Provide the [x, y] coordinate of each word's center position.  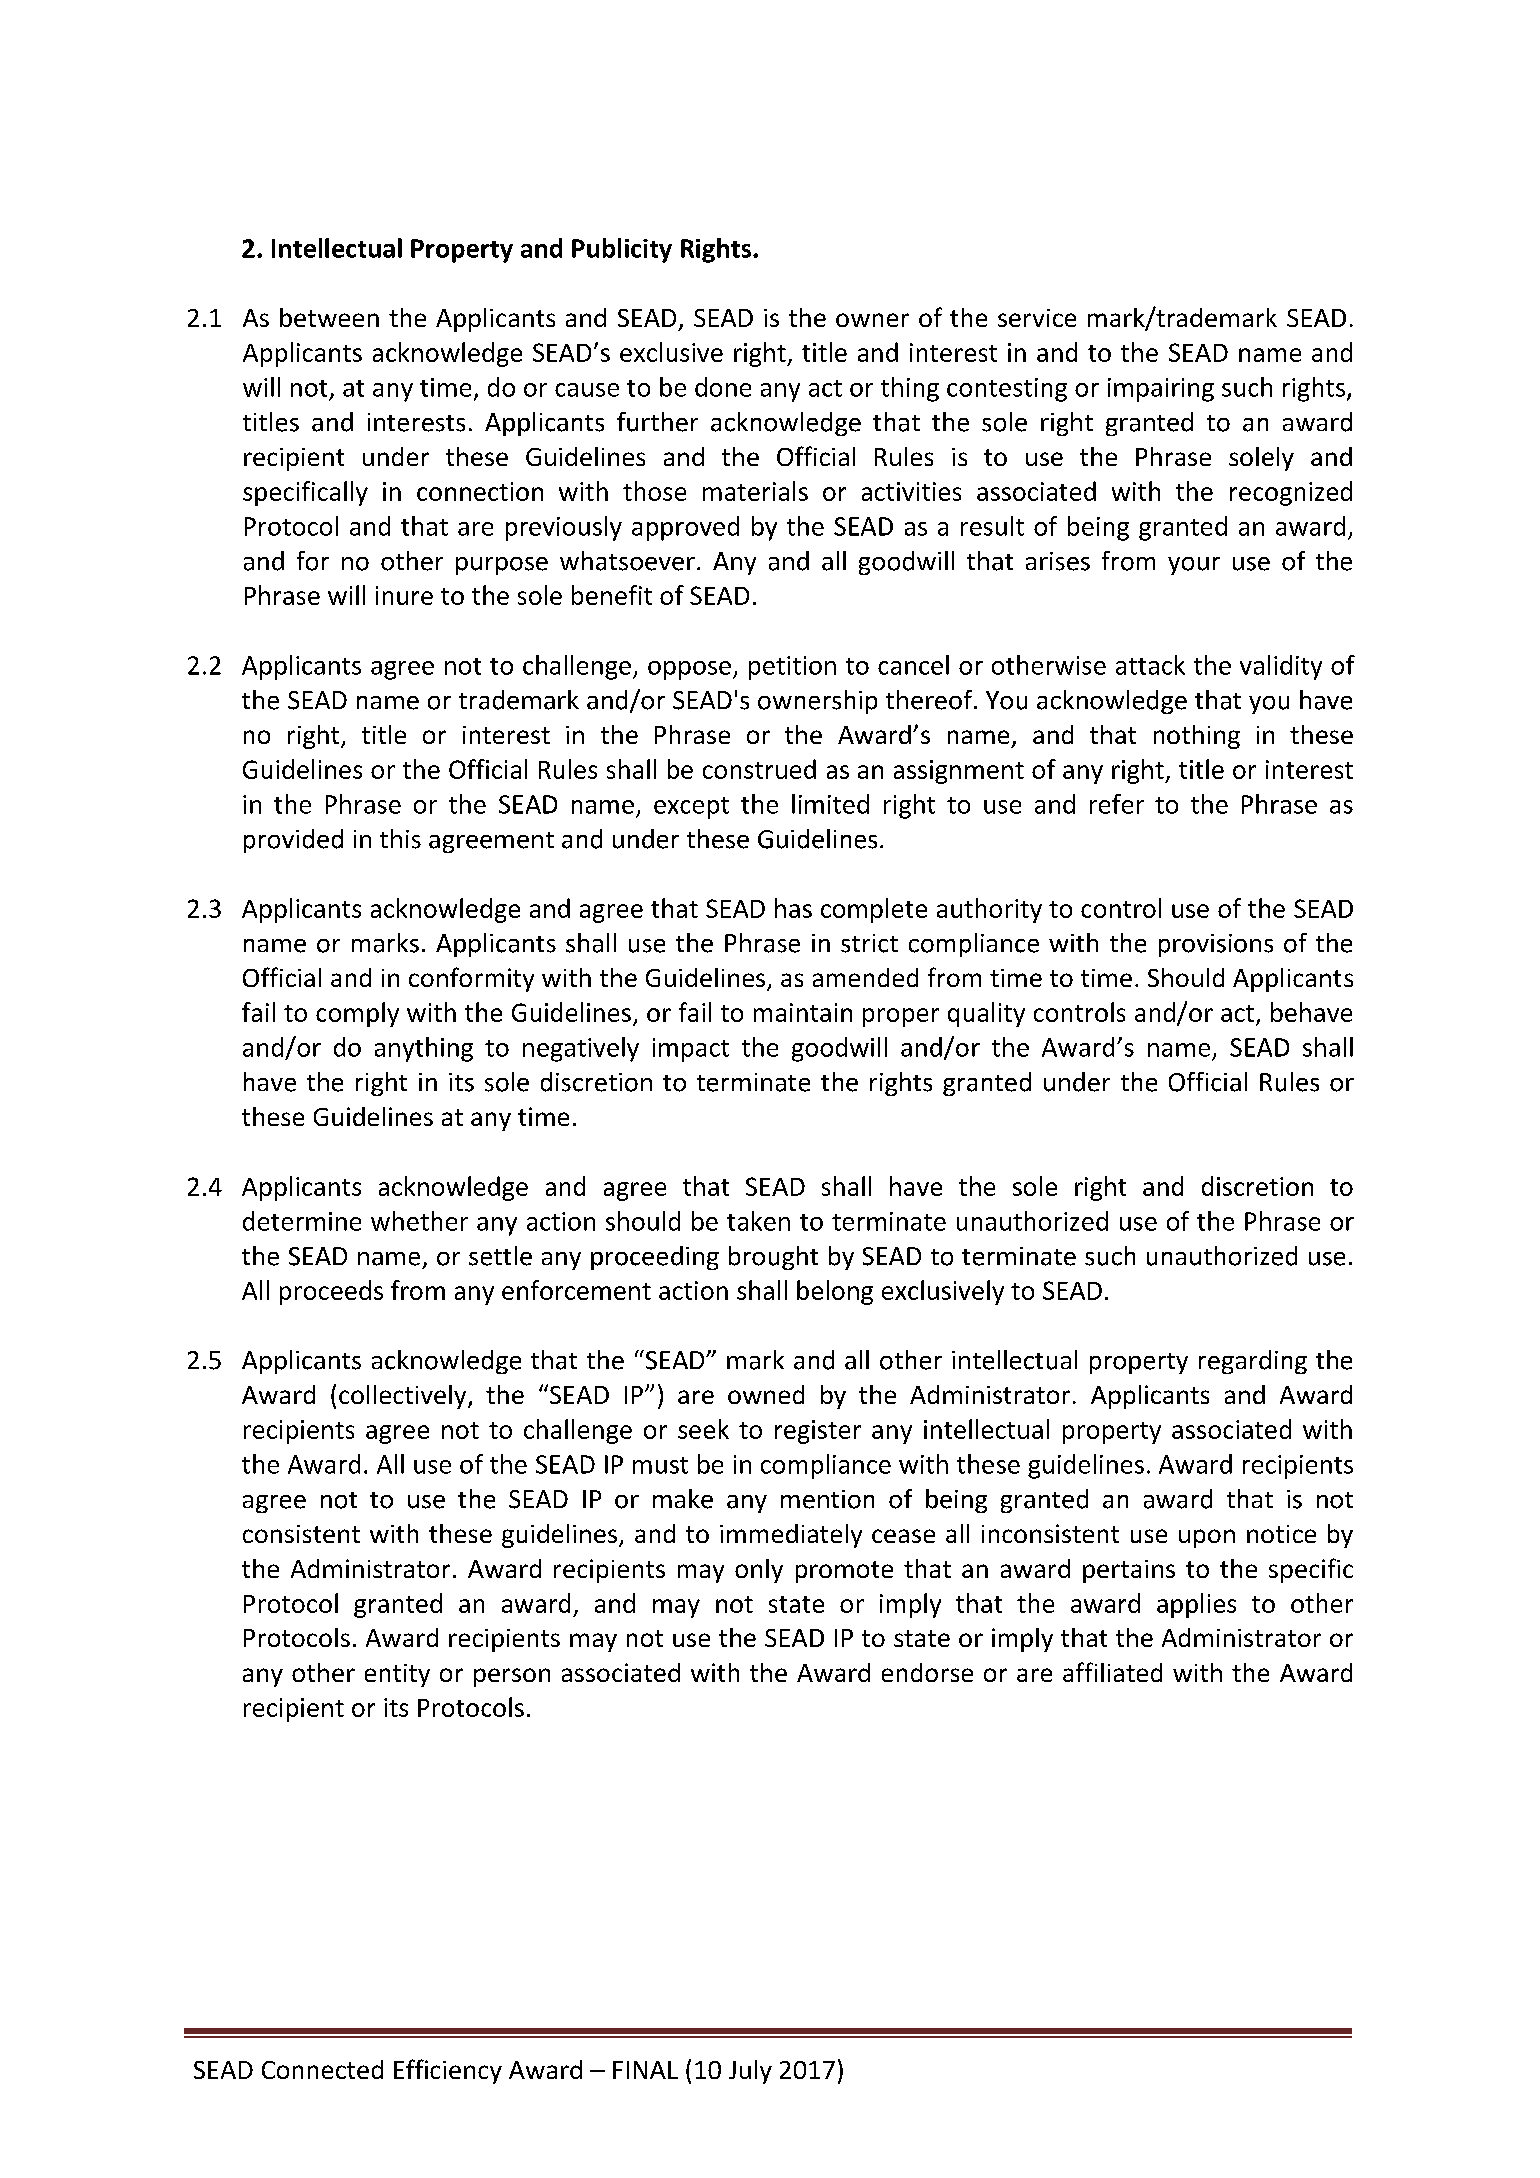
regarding [1253, 1362]
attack [1150, 665]
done [723, 387]
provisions [1216, 945]
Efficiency [448, 2071]
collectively [404, 1397]
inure [404, 595]
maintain [803, 1012]
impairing [1161, 390]
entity [397, 1675]
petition [792, 668]
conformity [471, 979]
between [329, 317]
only [759, 1571]
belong [835, 1292]
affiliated [1112, 1672]
